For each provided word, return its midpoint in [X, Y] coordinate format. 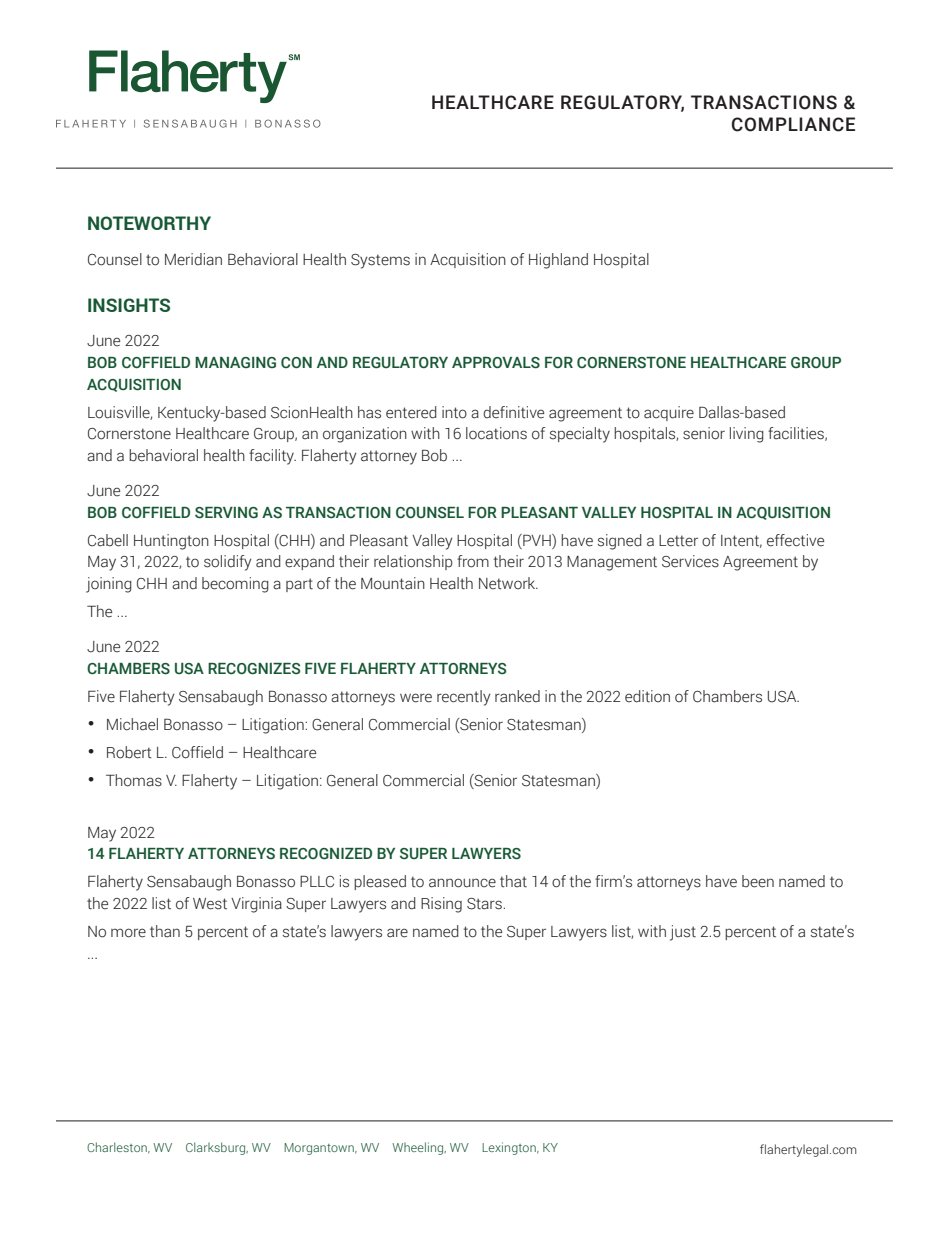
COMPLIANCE [793, 124]
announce [462, 883]
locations [496, 433]
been [758, 881]
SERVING [226, 513]
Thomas [134, 780]
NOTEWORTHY [149, 223]
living [747, 435]
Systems [380, 261]
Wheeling [419, 1148]
